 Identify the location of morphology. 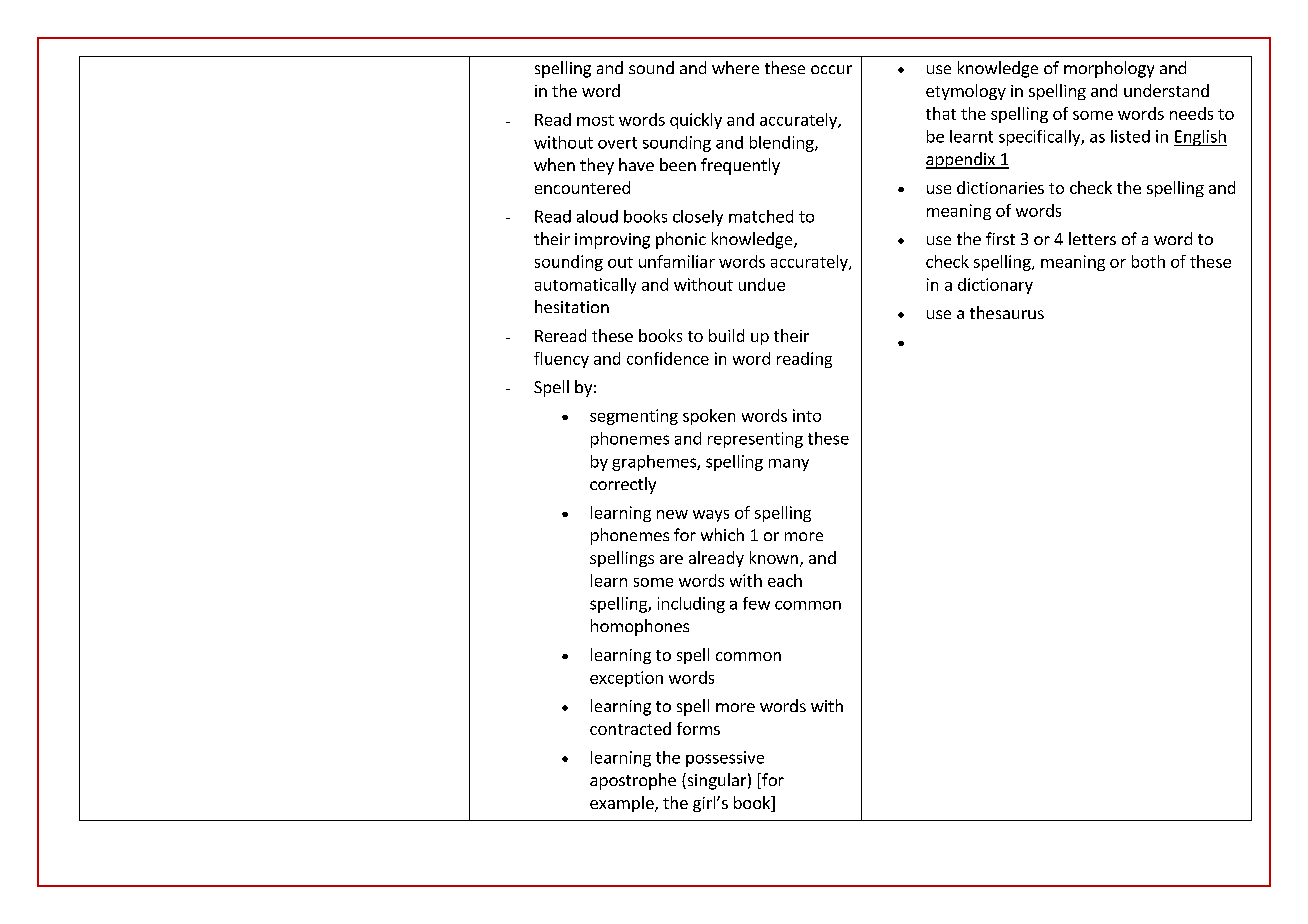
(1109, 69).
